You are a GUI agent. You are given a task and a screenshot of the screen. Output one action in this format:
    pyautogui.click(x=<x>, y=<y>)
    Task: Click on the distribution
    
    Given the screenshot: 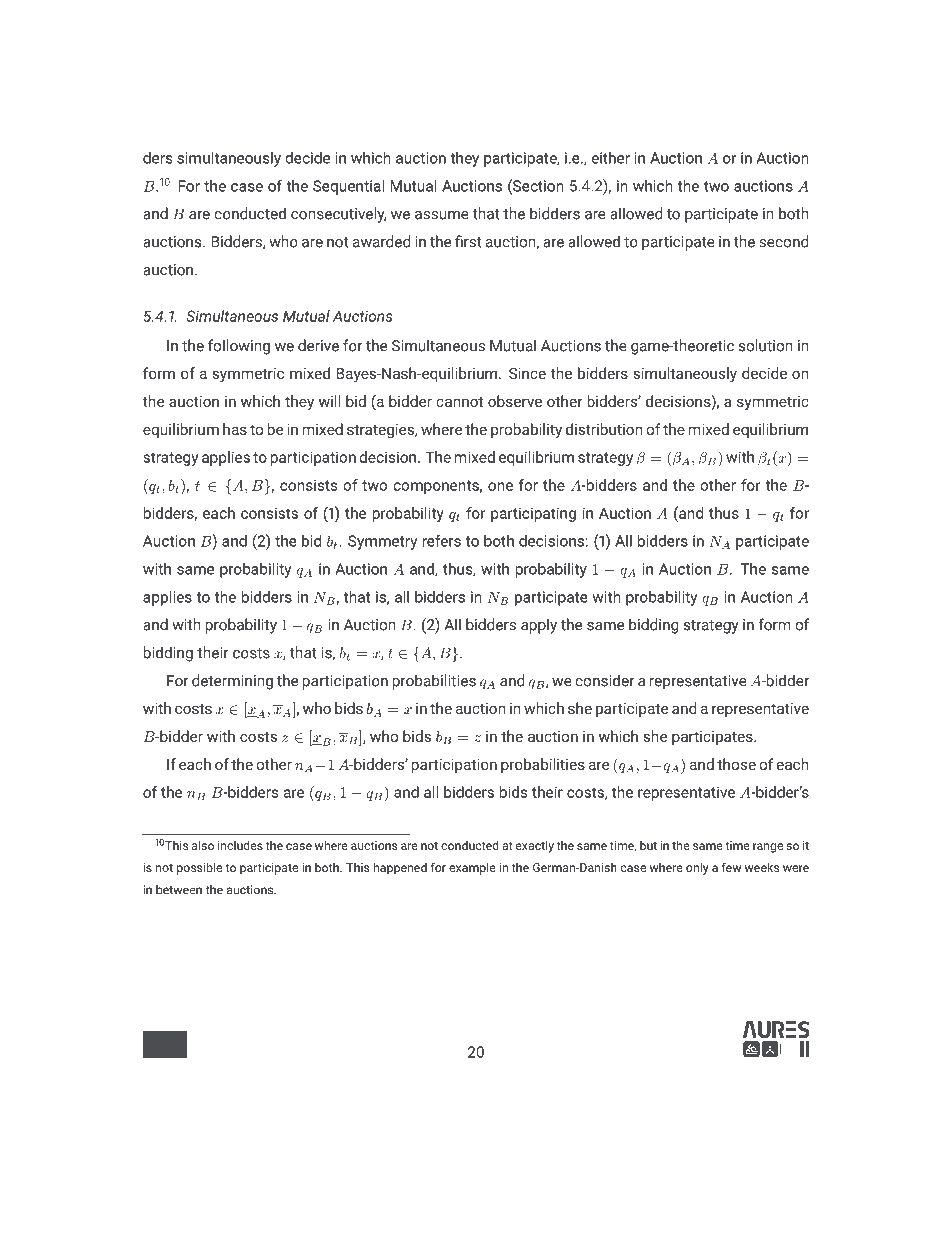 What is the action you would take?
    pyautogui.click(x=604, y=429)
